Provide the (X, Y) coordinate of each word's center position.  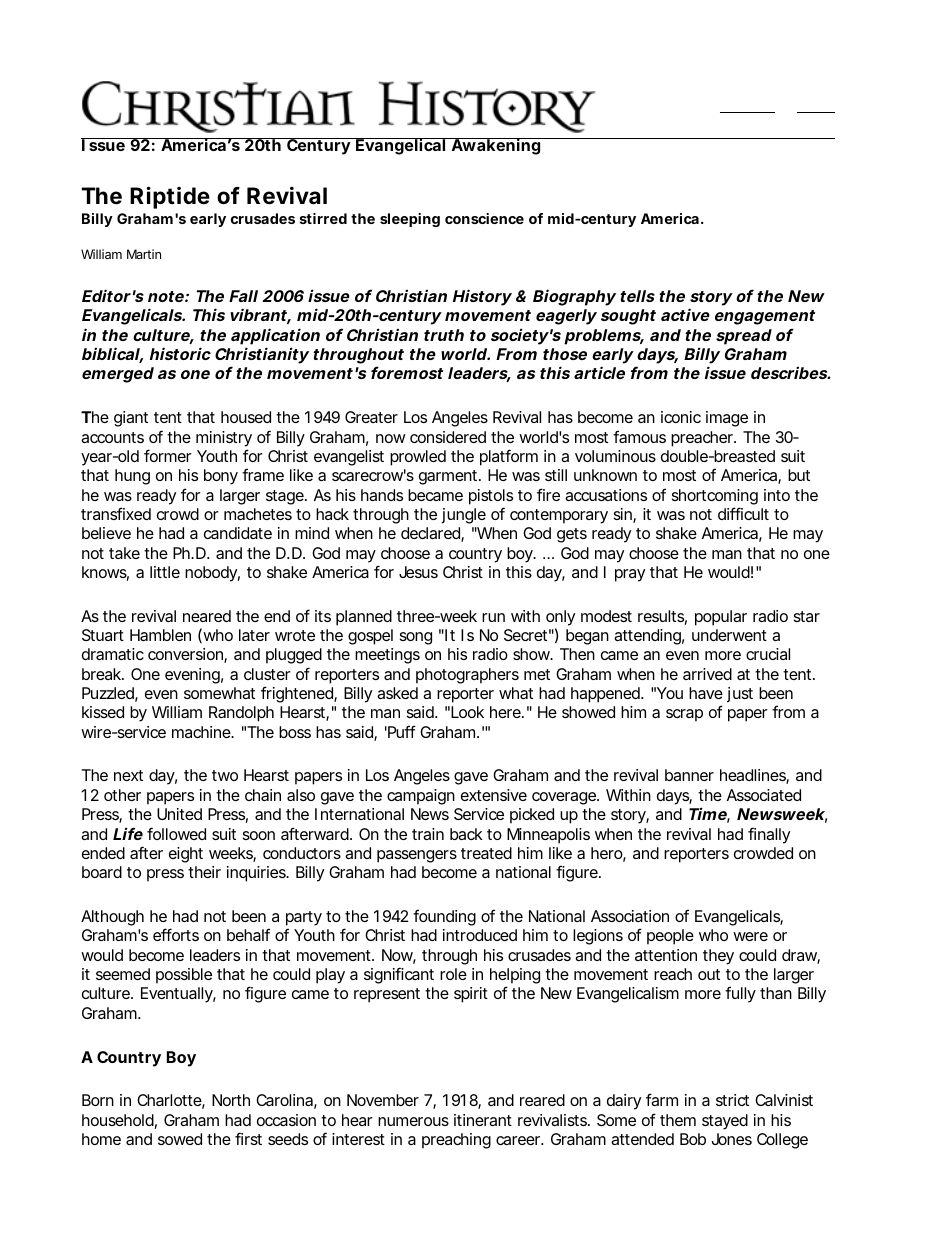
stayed (725, 1122)
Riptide (170, 197)
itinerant (483, 1120)
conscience (484, 218)
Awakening (495, 146)
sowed (180, 1139)
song (416, 638)
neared (207, 616)
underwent (729, 635)
